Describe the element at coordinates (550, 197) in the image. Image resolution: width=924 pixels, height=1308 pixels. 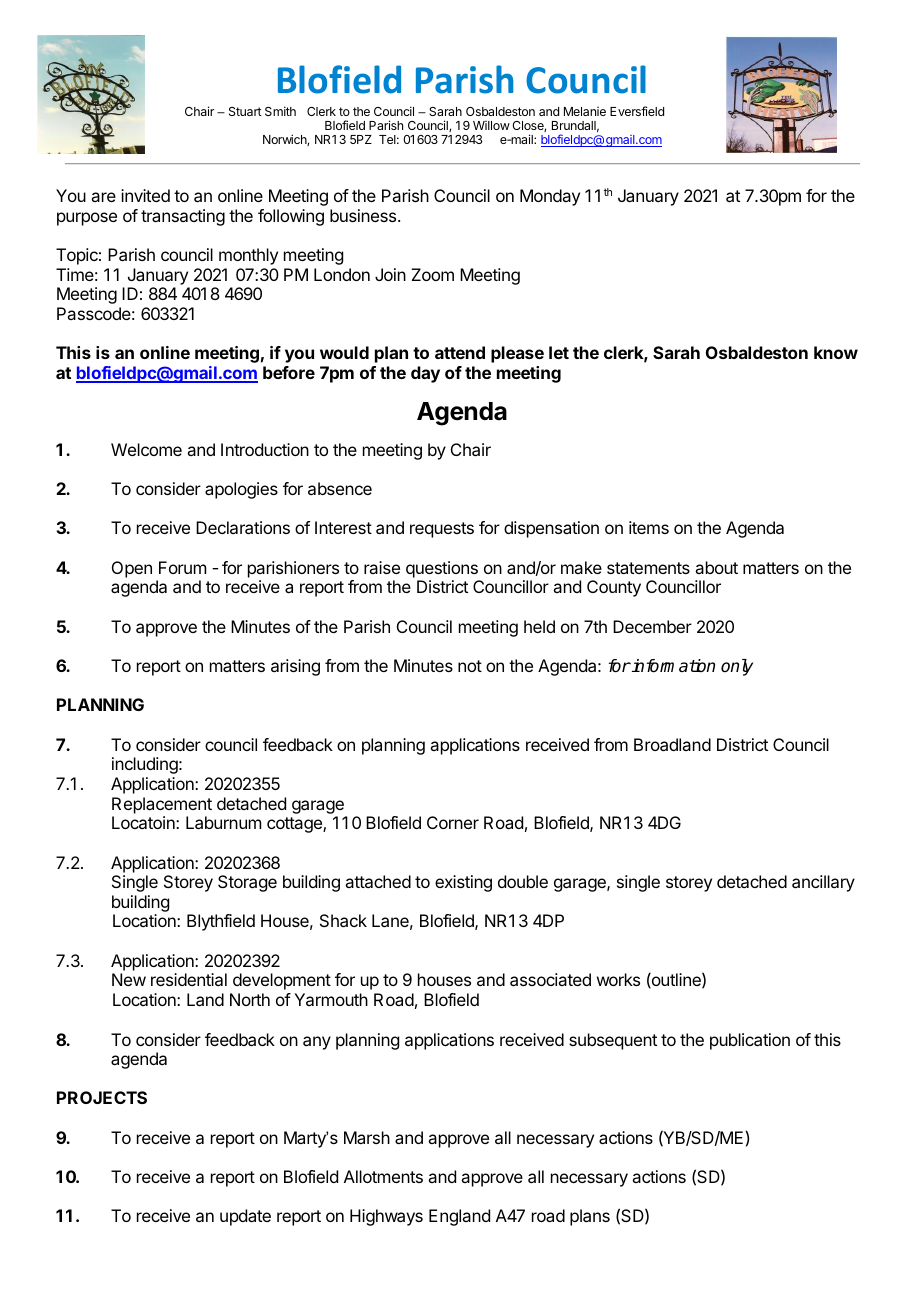
I see `Monday` at that location.
